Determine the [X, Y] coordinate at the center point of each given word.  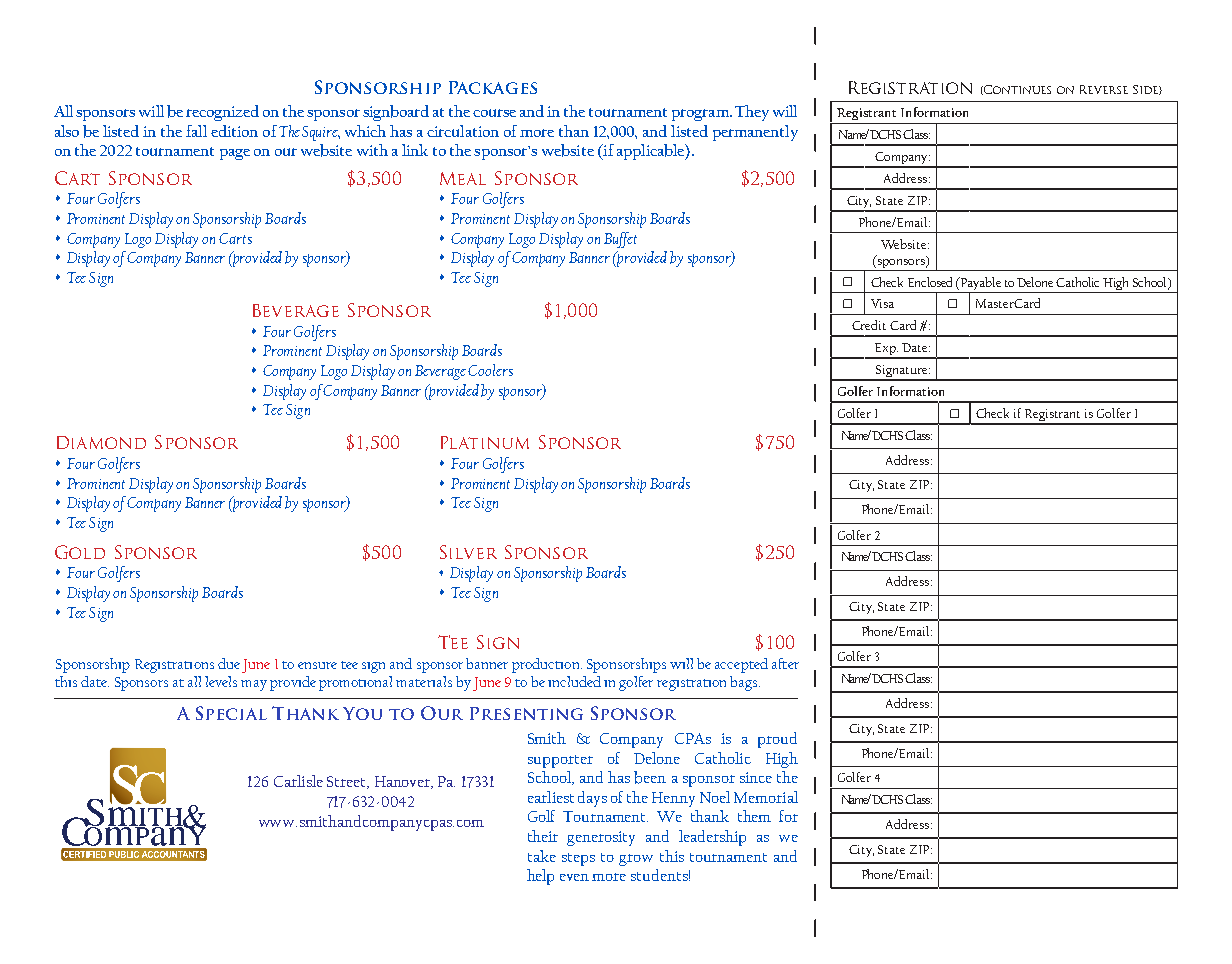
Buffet [620, 240]
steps [578, 859]
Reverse [1104, 89]
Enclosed [930, 282]
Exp [885, 350]
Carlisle [298, 781]
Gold [80, 552]
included [574, 681]
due [229, 663]
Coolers [490, 370]
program [701, 115]
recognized [222, 113]
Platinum [485, 442]
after [785, 663]
